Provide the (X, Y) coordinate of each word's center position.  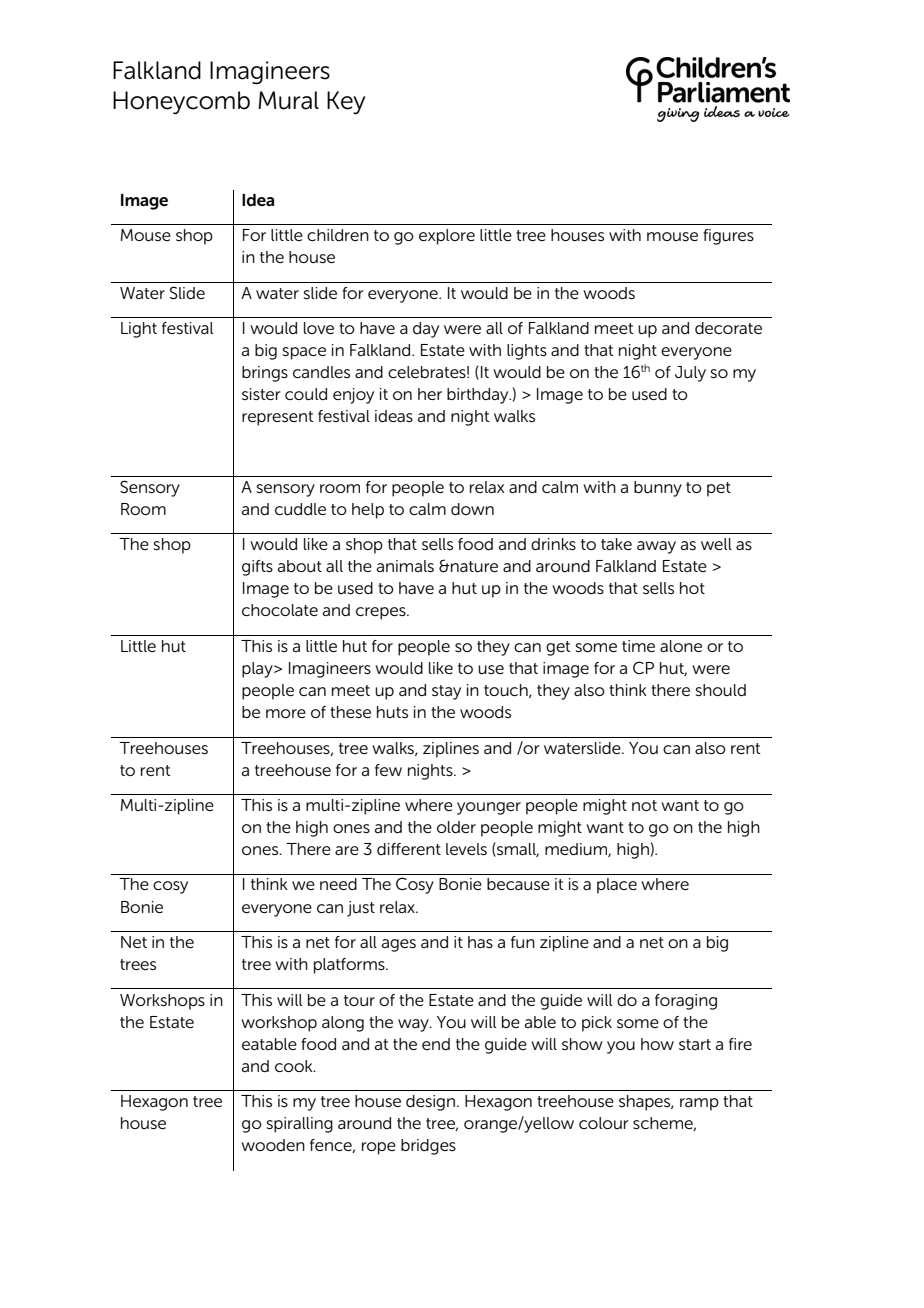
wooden (273, 1145)
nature (473, 566)
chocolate (280, 610)
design (430, 1103)
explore (447, 237)
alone (681, 646)
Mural (288, 100)
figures (728, 237)
